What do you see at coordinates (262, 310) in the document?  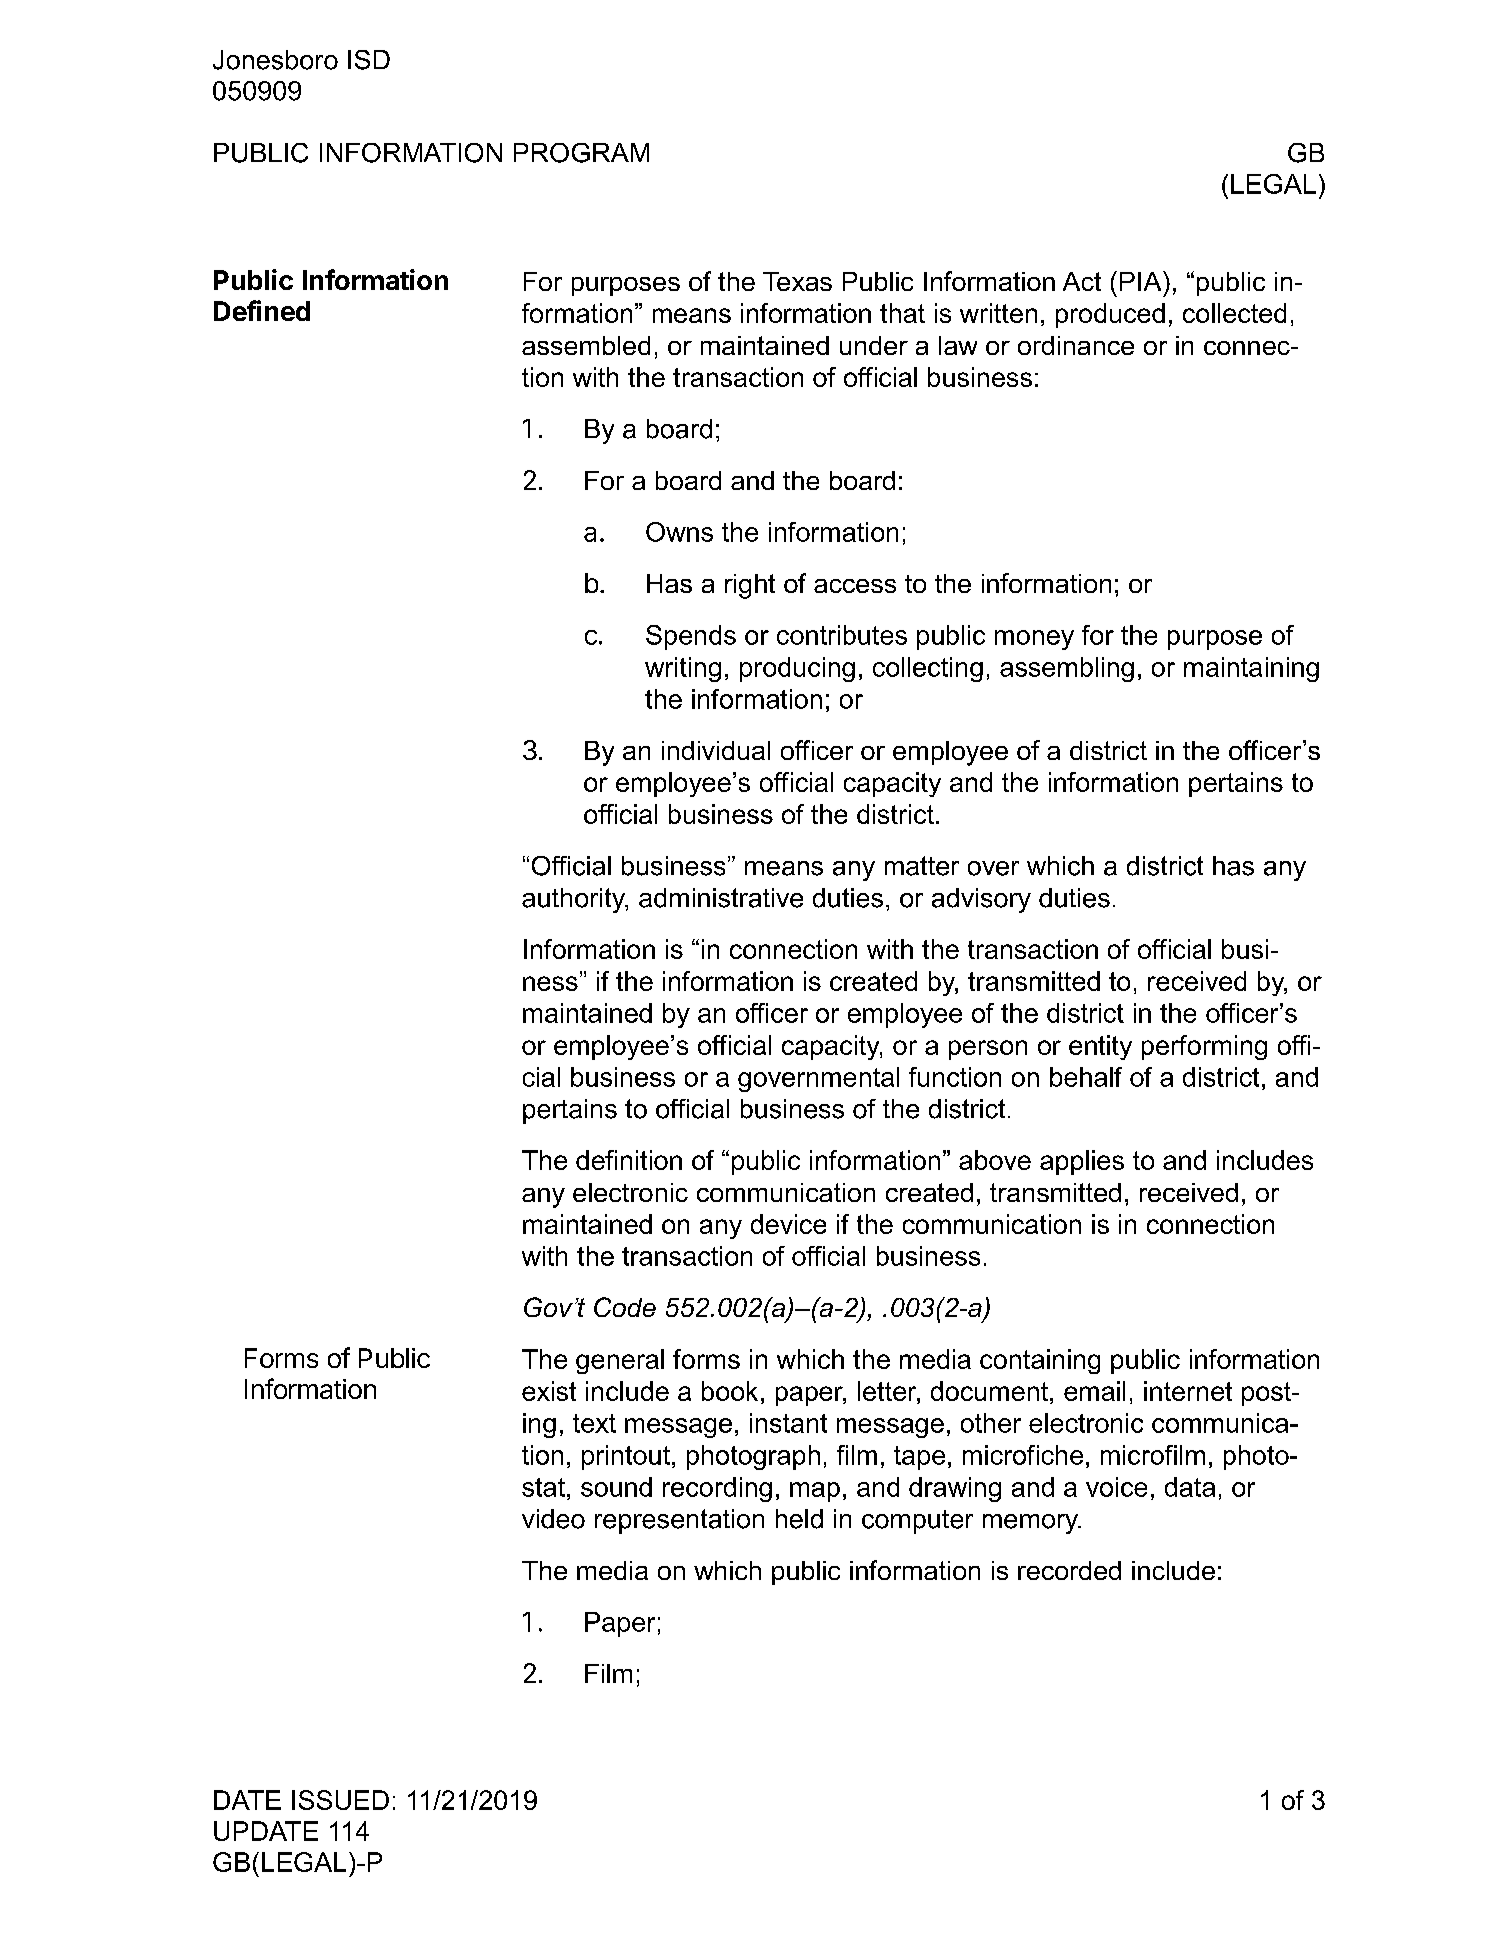 I see `Defined` at bounding box center [262, 310].
